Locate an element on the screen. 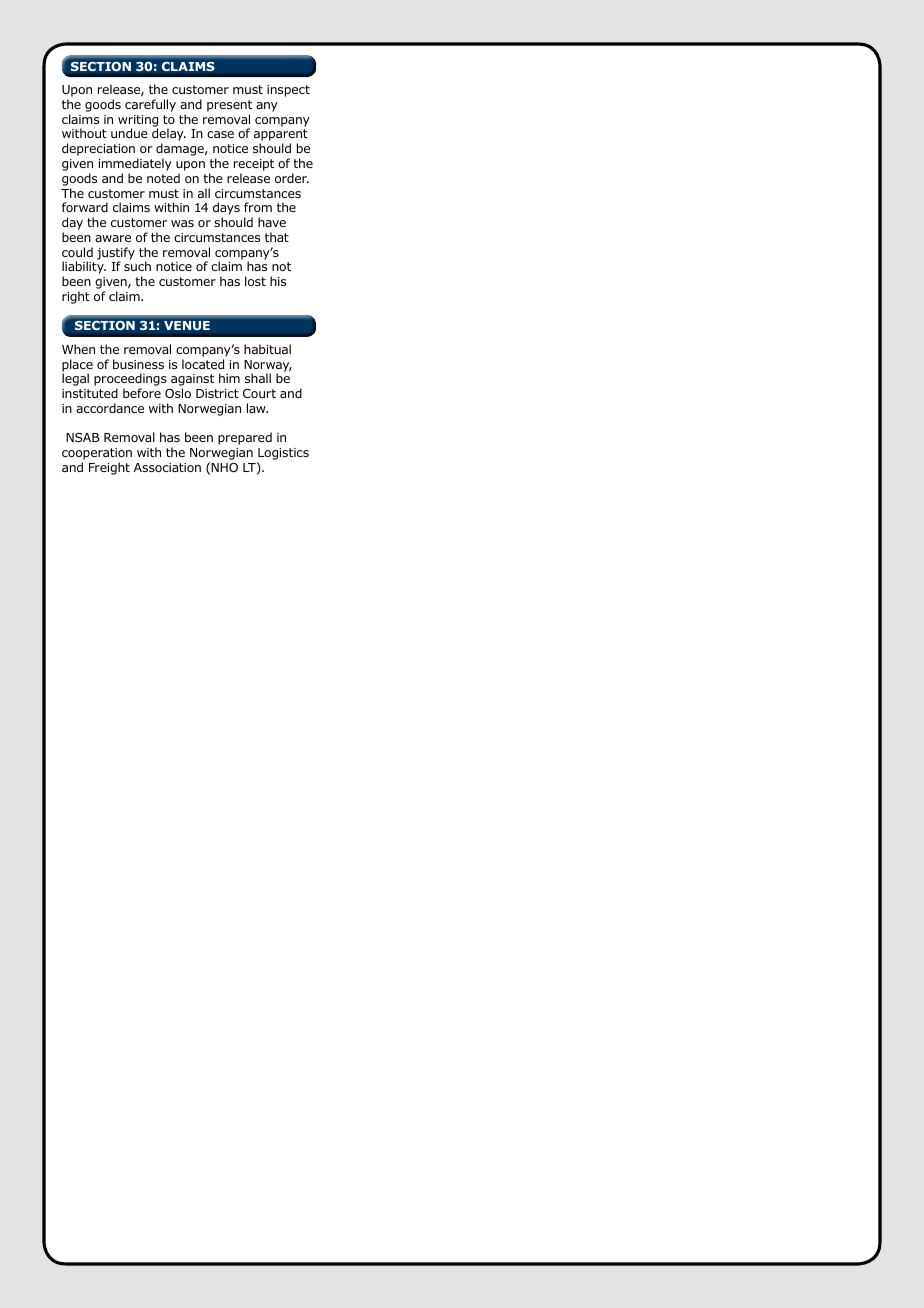 The width and height of the screenshot is (924, 1308). writing is located at coordinates (138, 122).
